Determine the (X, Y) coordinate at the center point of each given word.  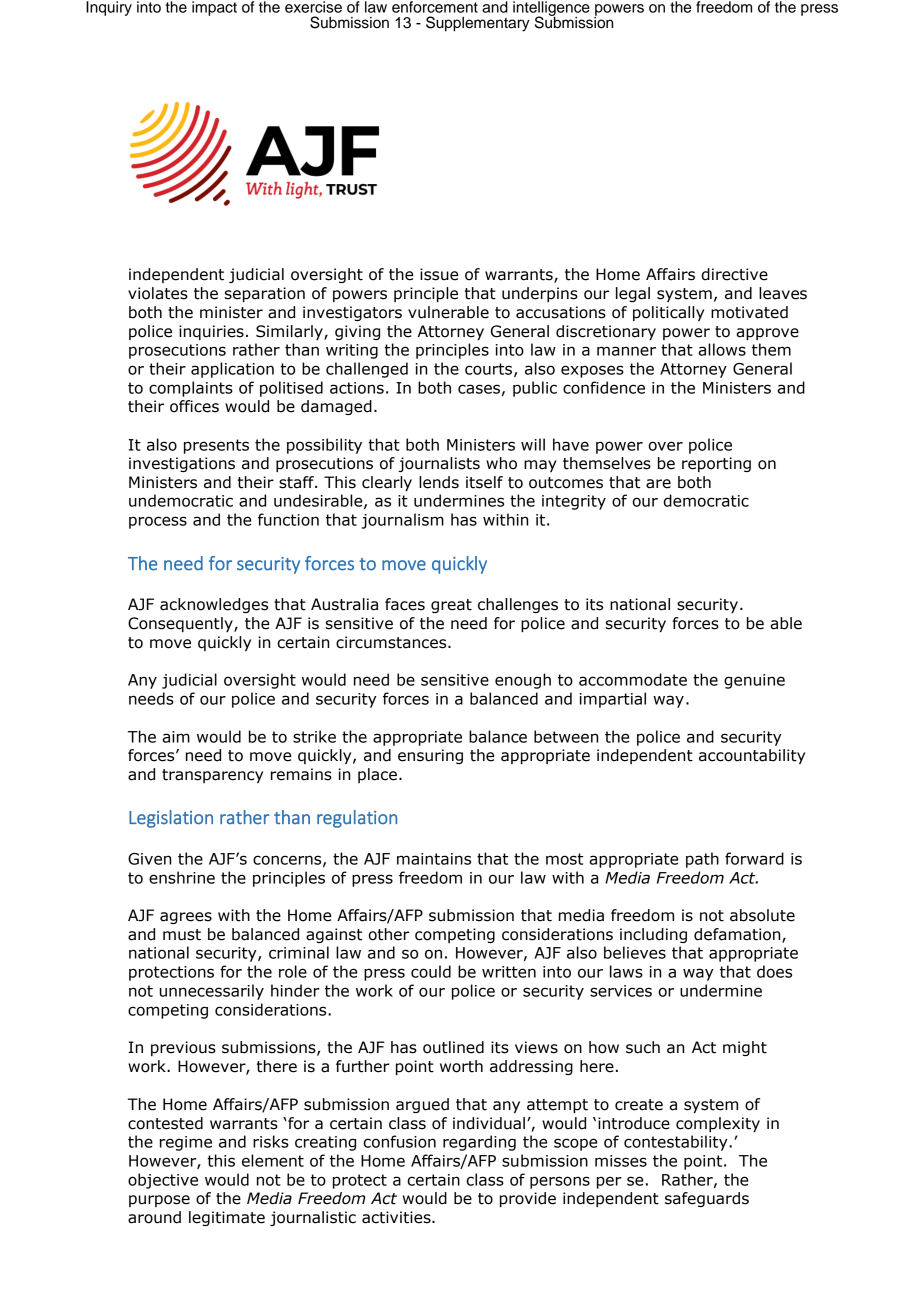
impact (214, 8)
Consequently (181, 624)
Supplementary (478, 24)
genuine (754, 681)
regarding (479, 1143)
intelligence (551, 9)
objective (163, 1181)
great (451, 606)
